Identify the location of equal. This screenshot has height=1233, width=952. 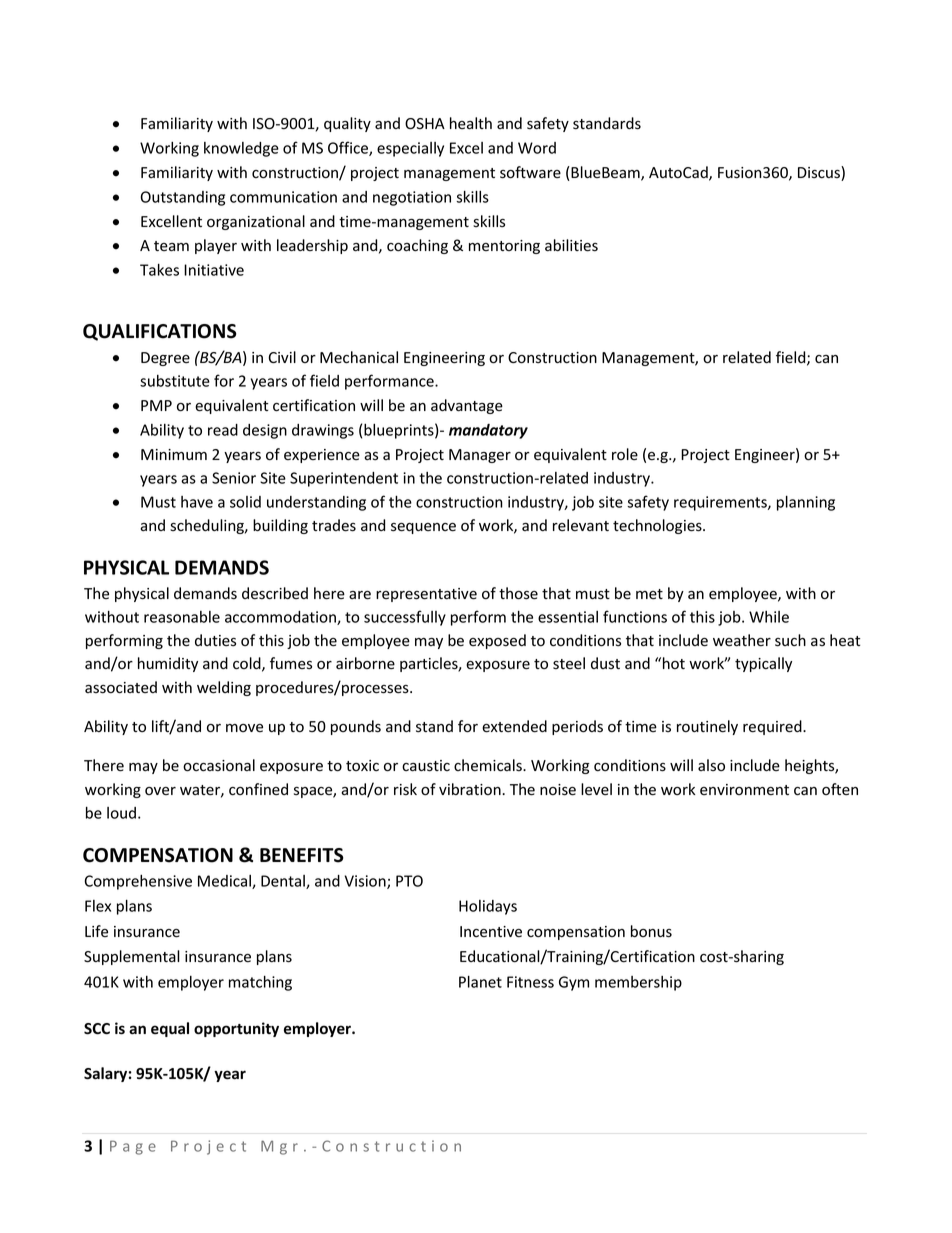
(170, 1029).
